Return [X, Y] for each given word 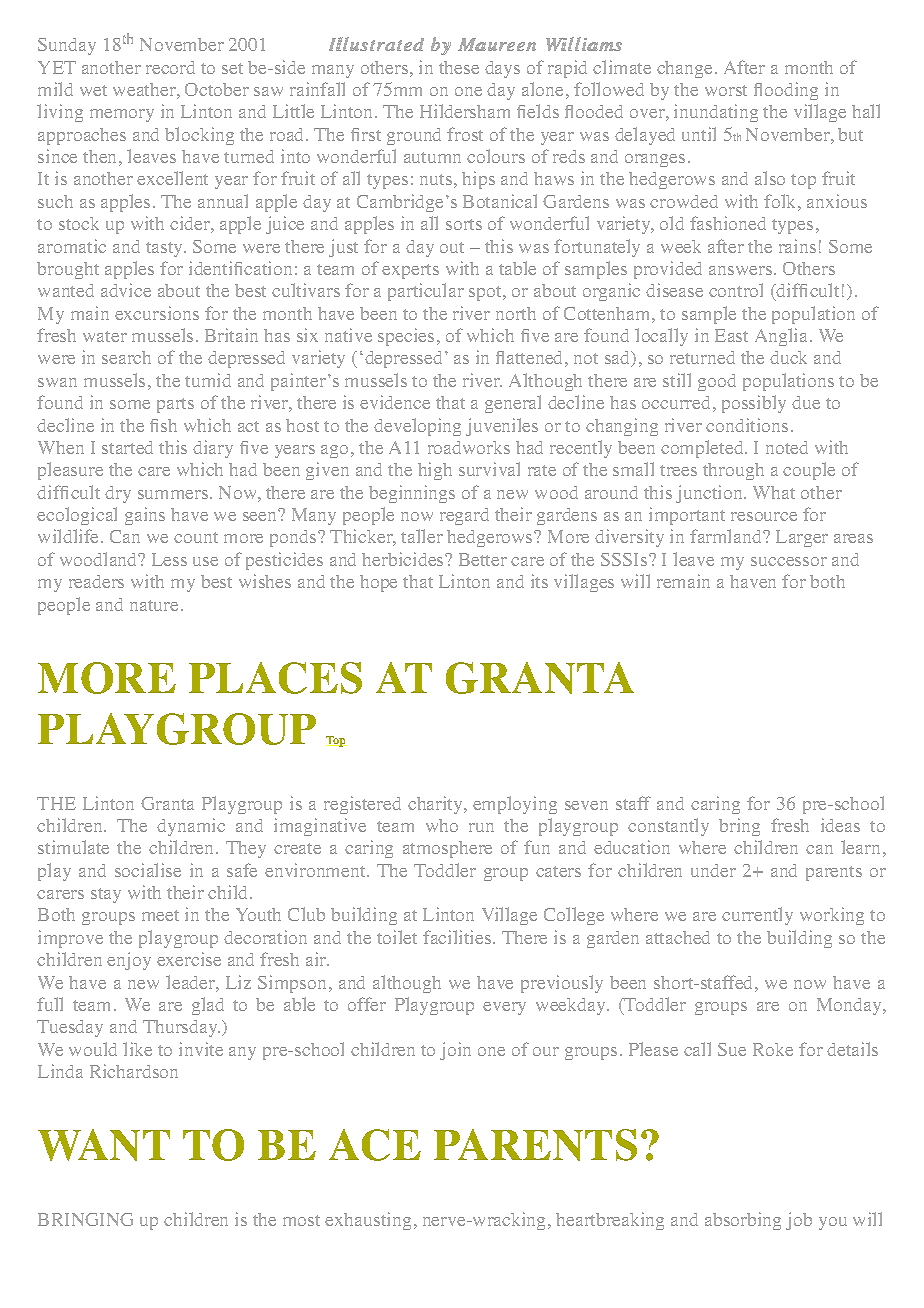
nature [154, 605]
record [170, 67]
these [459, 67]
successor [789, 561]
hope [378, 583]
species [406, 337]
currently [757, 916]
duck [788, 357]
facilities [458, 937]
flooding [786, 91]
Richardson [134, 1071]
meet [160, 915]
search [126, 357]
